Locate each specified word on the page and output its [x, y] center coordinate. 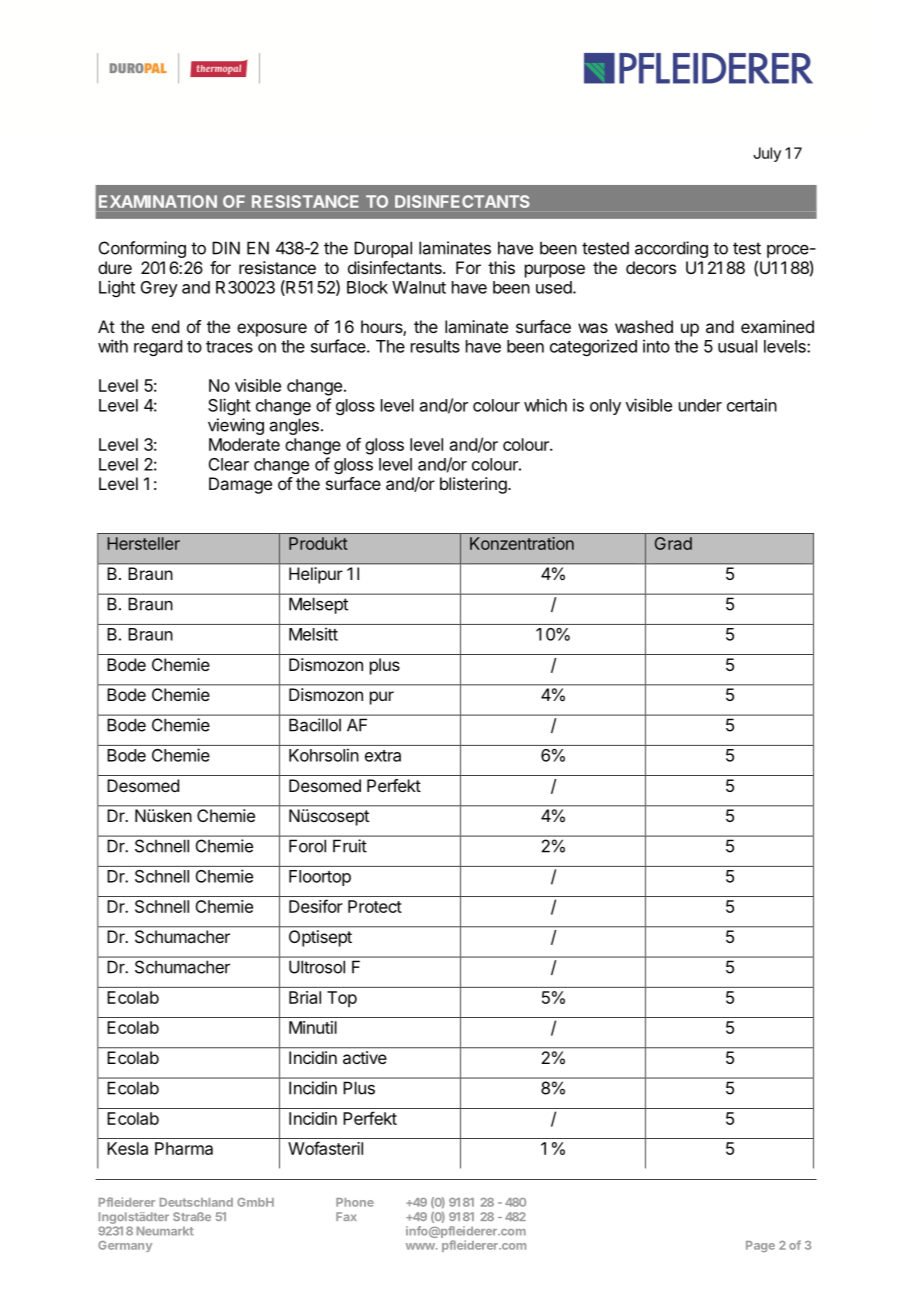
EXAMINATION [158, 201]
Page [760, 1246]
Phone [355, 1202]
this [501, 267]
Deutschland [196, 1202]
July [767, 154]
